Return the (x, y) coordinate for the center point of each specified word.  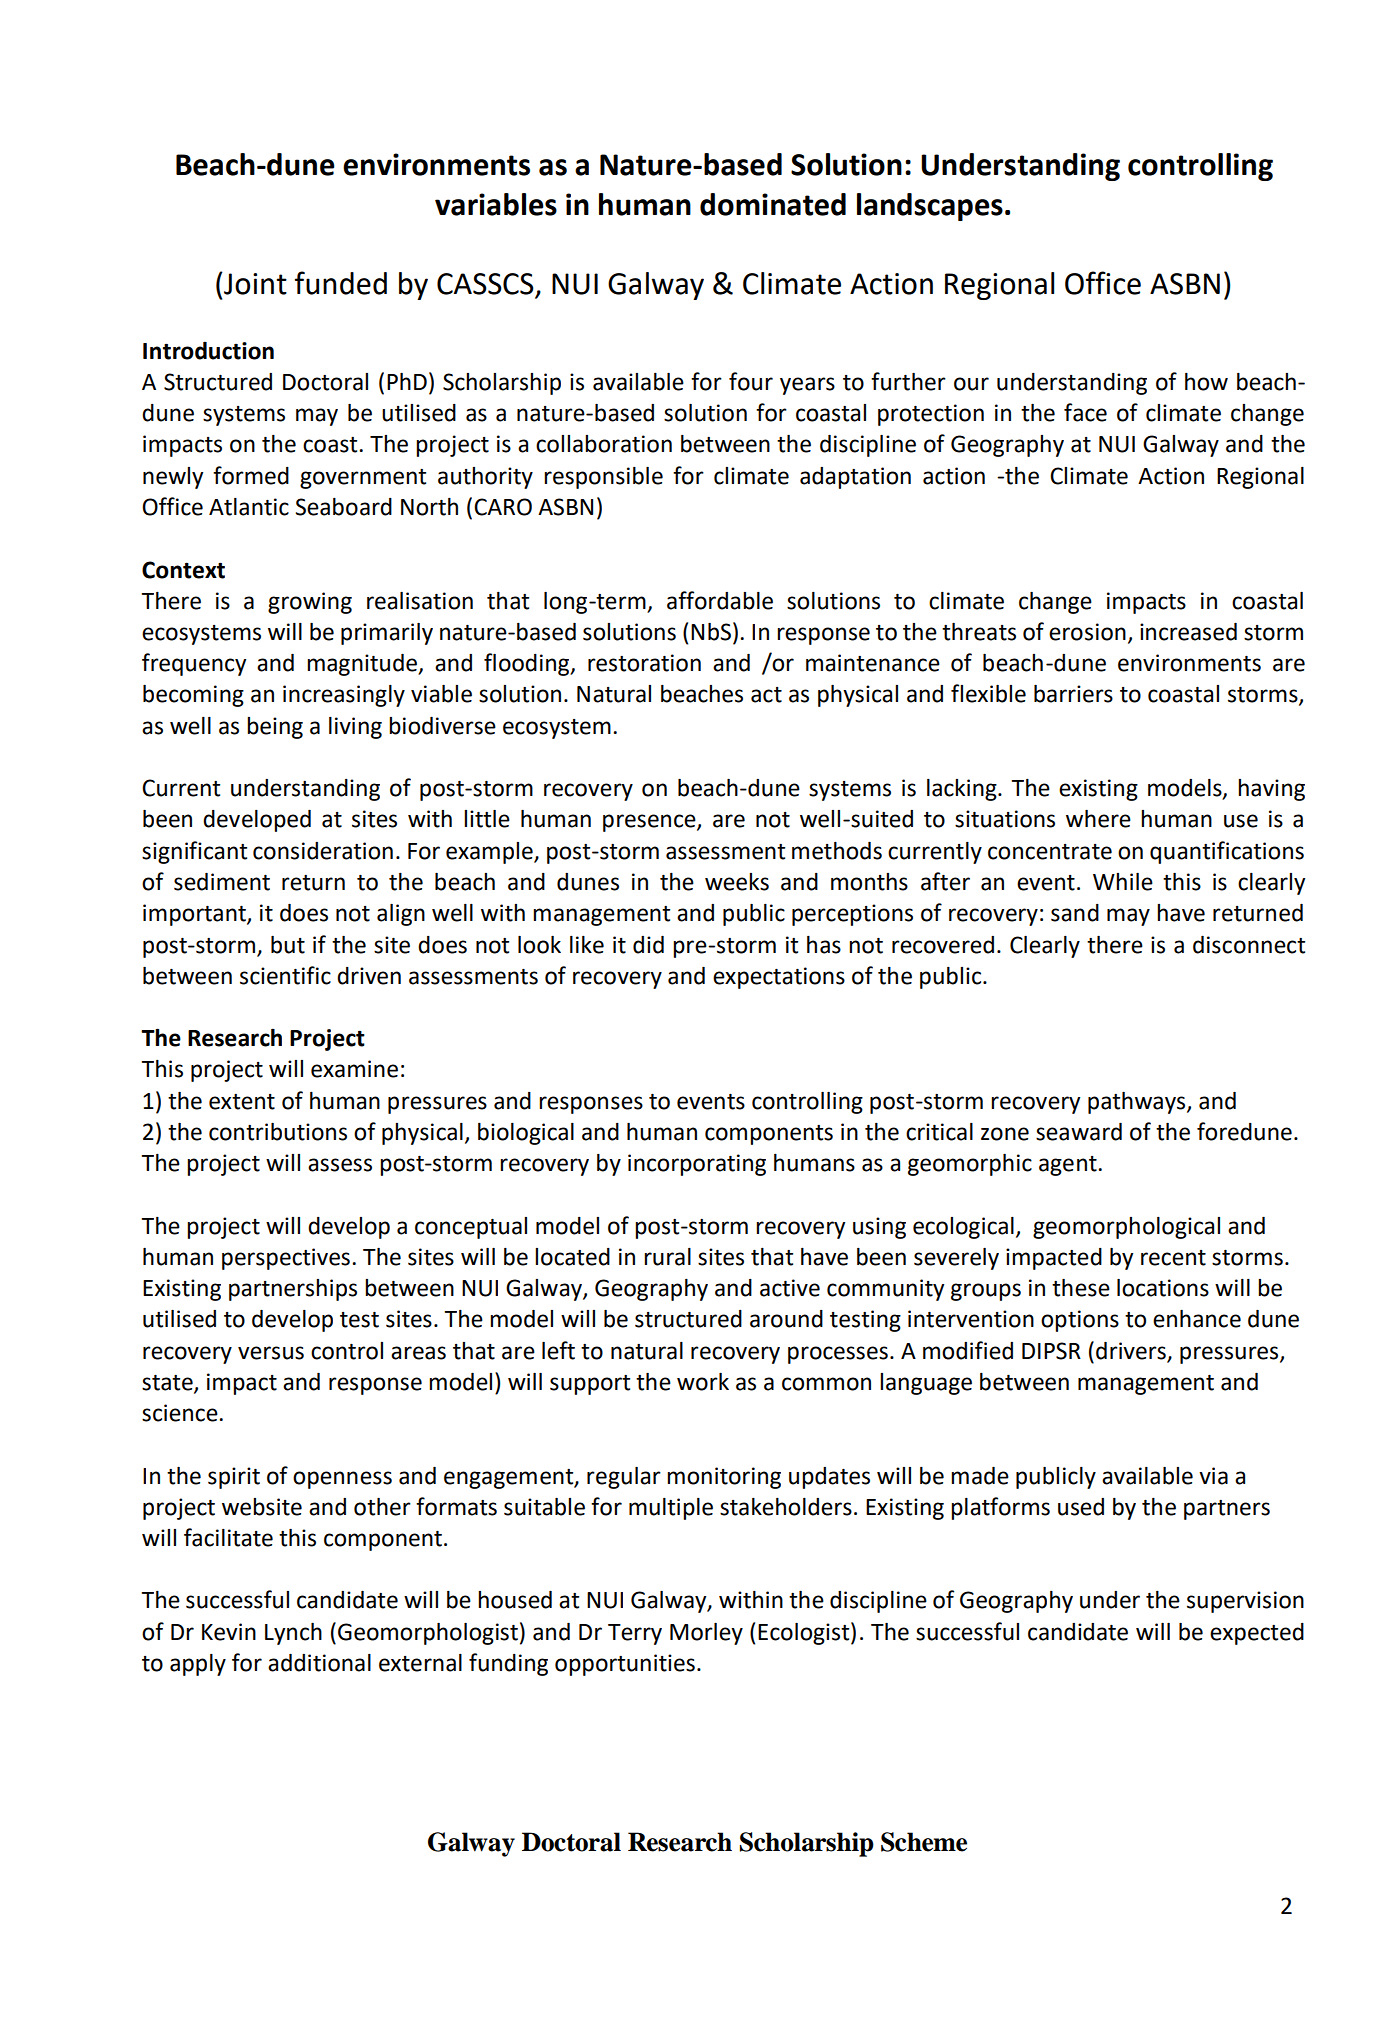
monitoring (724, 1478)
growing (310, 603)
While (1123, 882)
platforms (1000, 1508)
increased (1188, 632)
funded (341, 283)
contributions (278, 1132)
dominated (773, 204)
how (1206, 382)
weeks (737, 882)
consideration (323, 851)
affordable (720, 600)
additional (319, 1663)
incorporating (697, 1165)
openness (342, 1480)
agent (1069, 1166)
